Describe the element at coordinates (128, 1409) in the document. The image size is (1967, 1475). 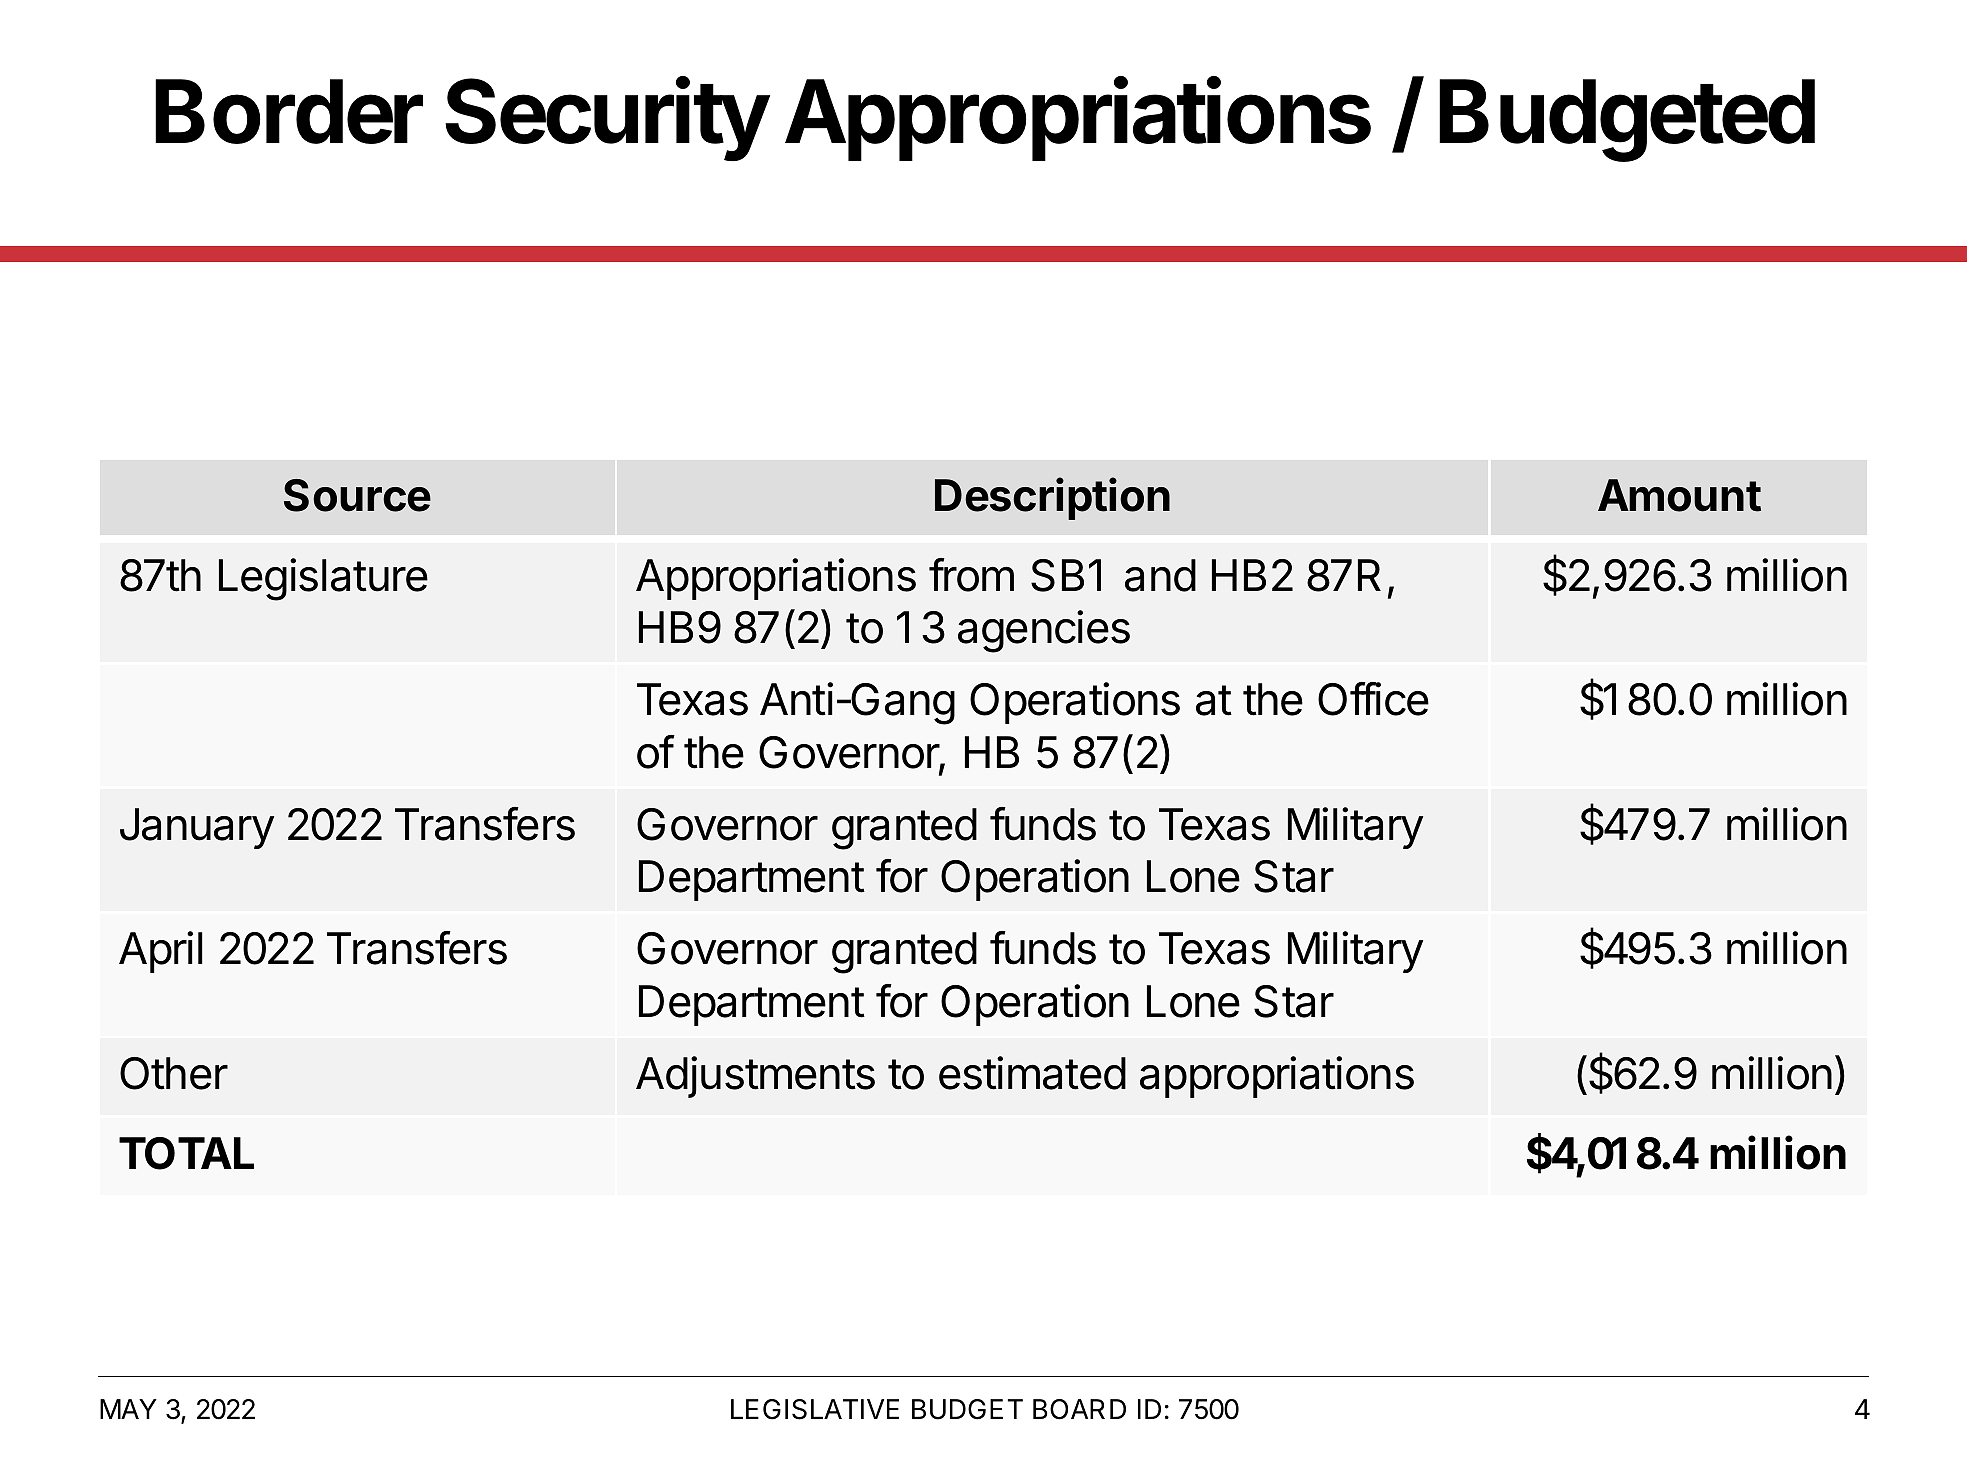
I see `MAY` at that location.
